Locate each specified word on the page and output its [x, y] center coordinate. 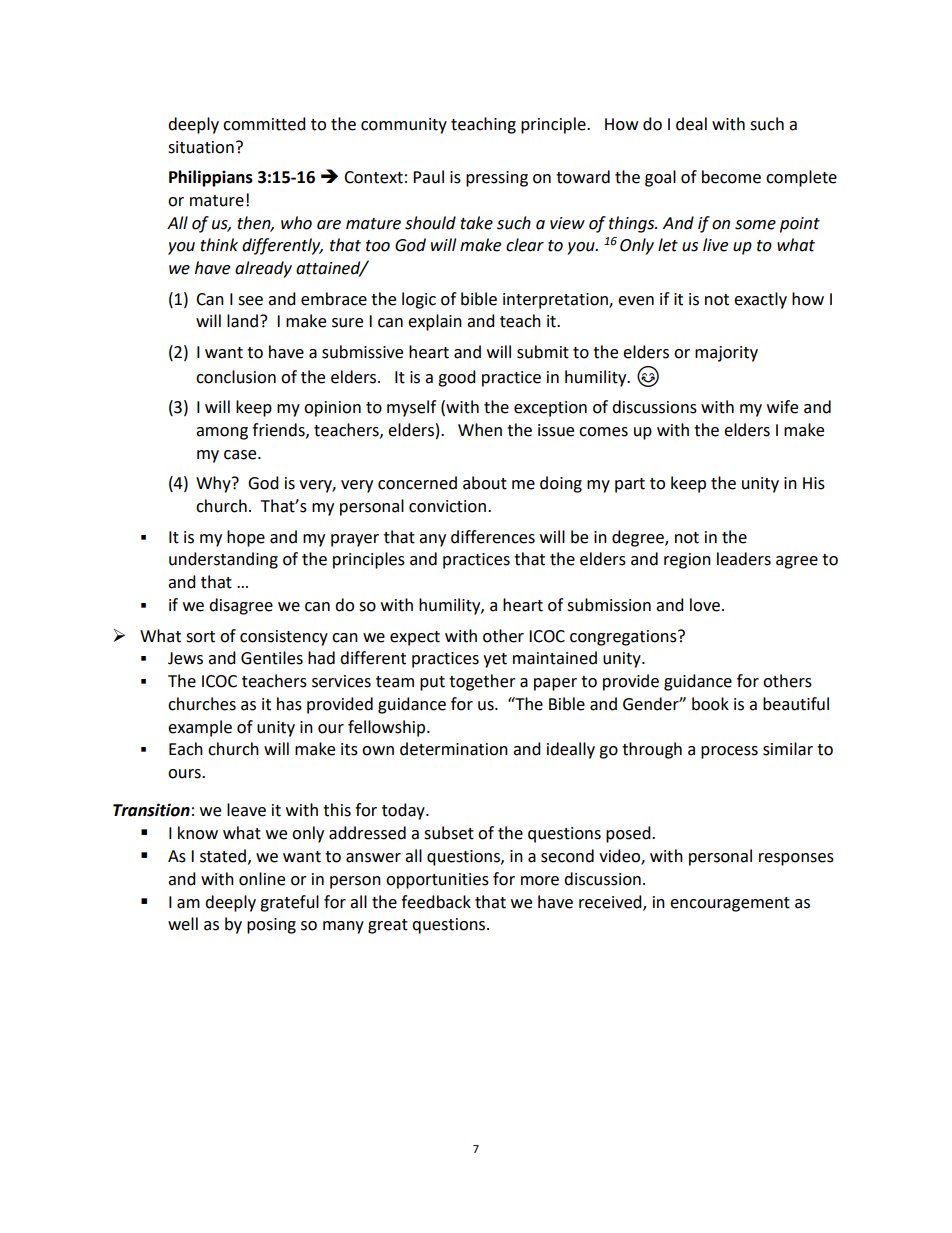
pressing [497, 179]
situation [201, 147]
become [731, 177]
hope [246, 538]
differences [493, 537]
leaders [744, 559]
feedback [436, 902]
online [262, 879]
